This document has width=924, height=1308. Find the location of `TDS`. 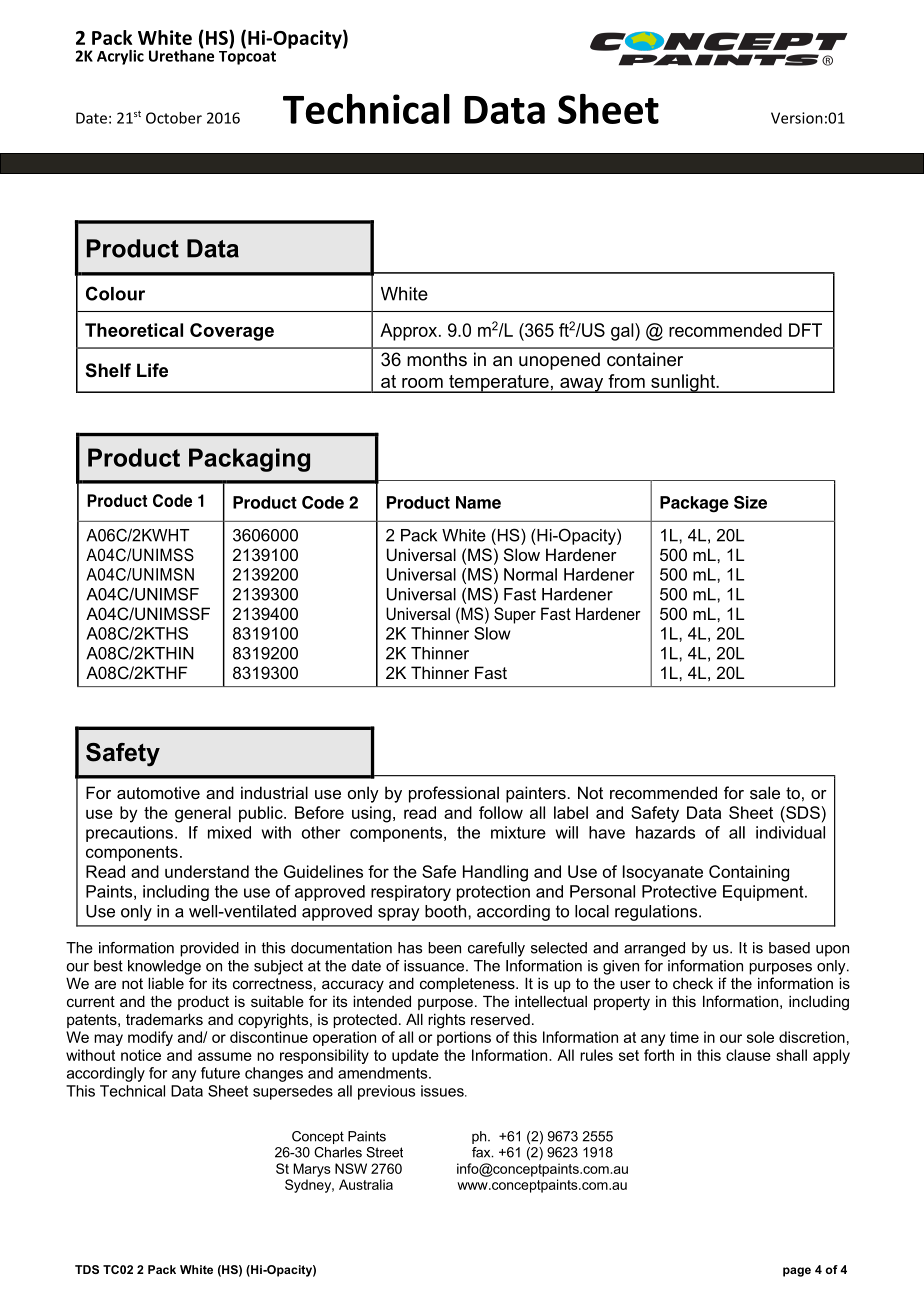

TDS is located at coordinates (87, 1269).
